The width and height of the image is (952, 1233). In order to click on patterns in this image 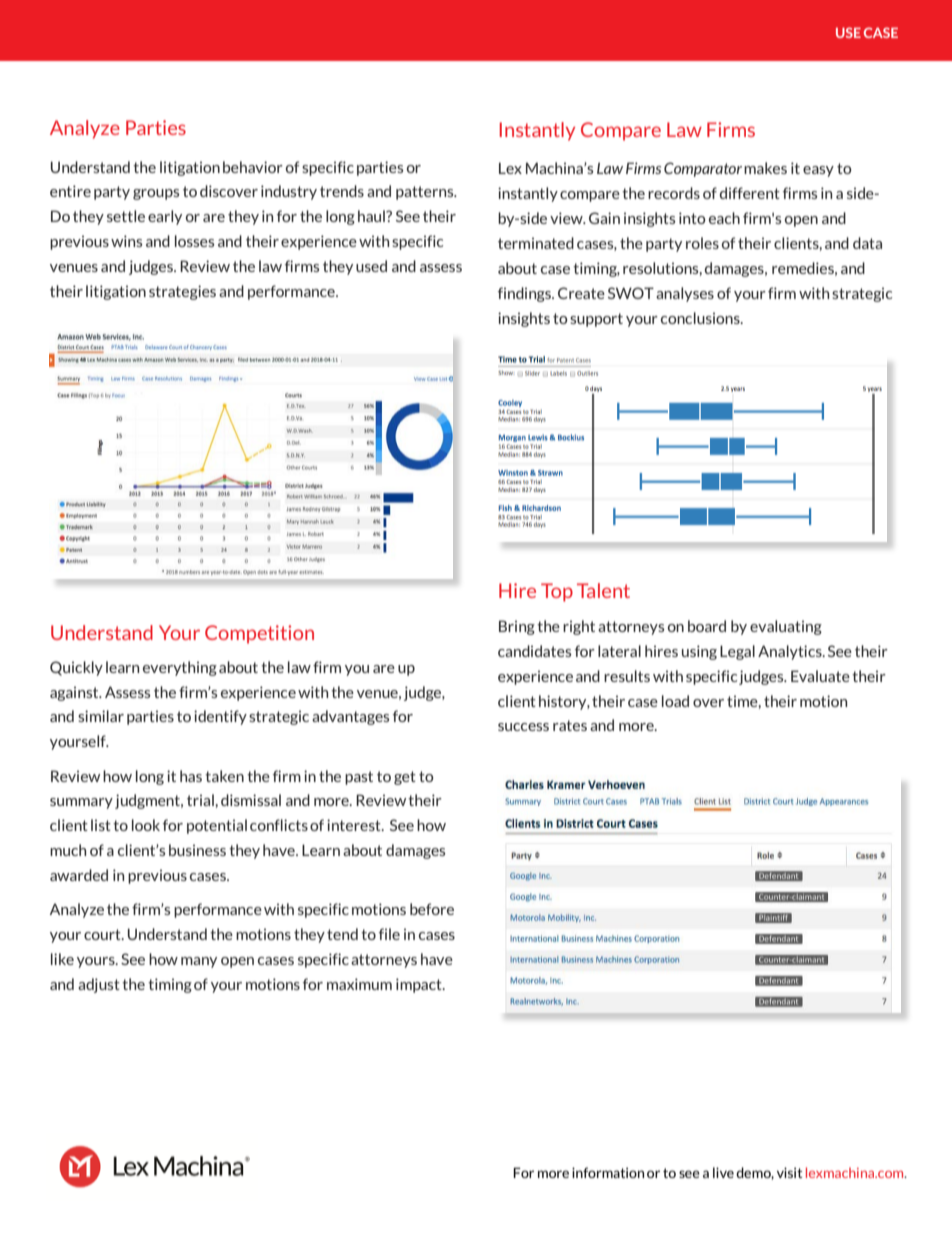, I will do `click(426, 193)`.
